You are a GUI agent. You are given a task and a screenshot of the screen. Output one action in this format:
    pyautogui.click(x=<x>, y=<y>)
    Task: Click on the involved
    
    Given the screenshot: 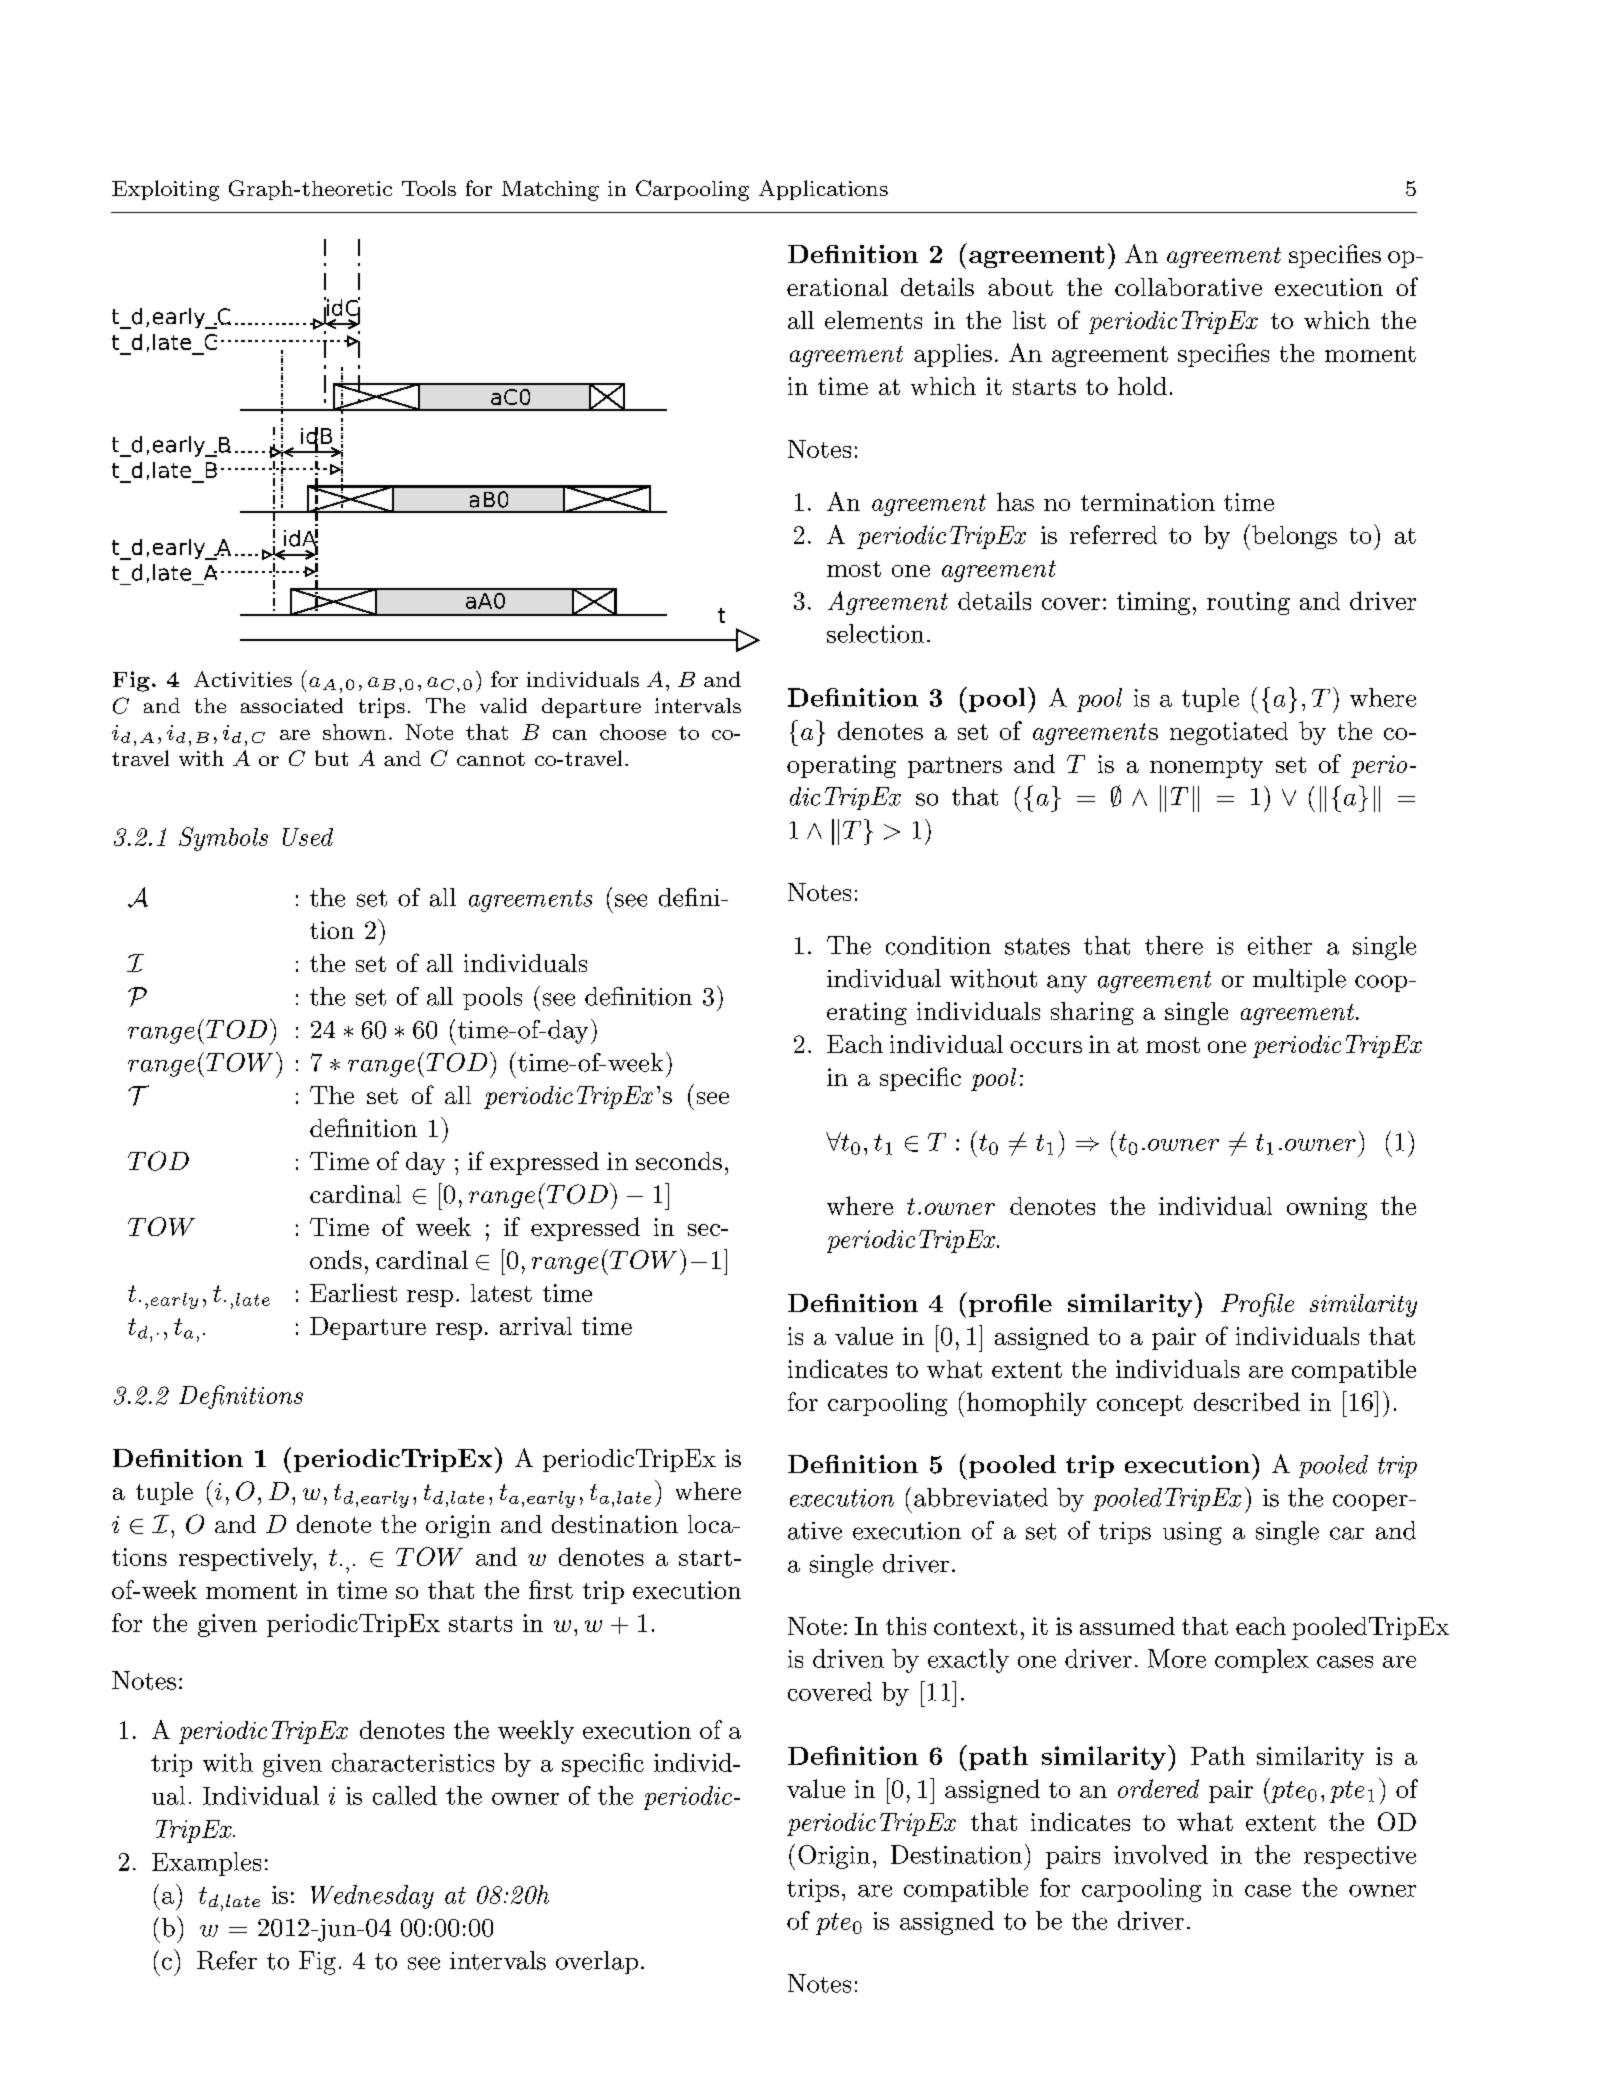 What is the action you would take?
    pyautogui.click(x=1161, y=1854)
